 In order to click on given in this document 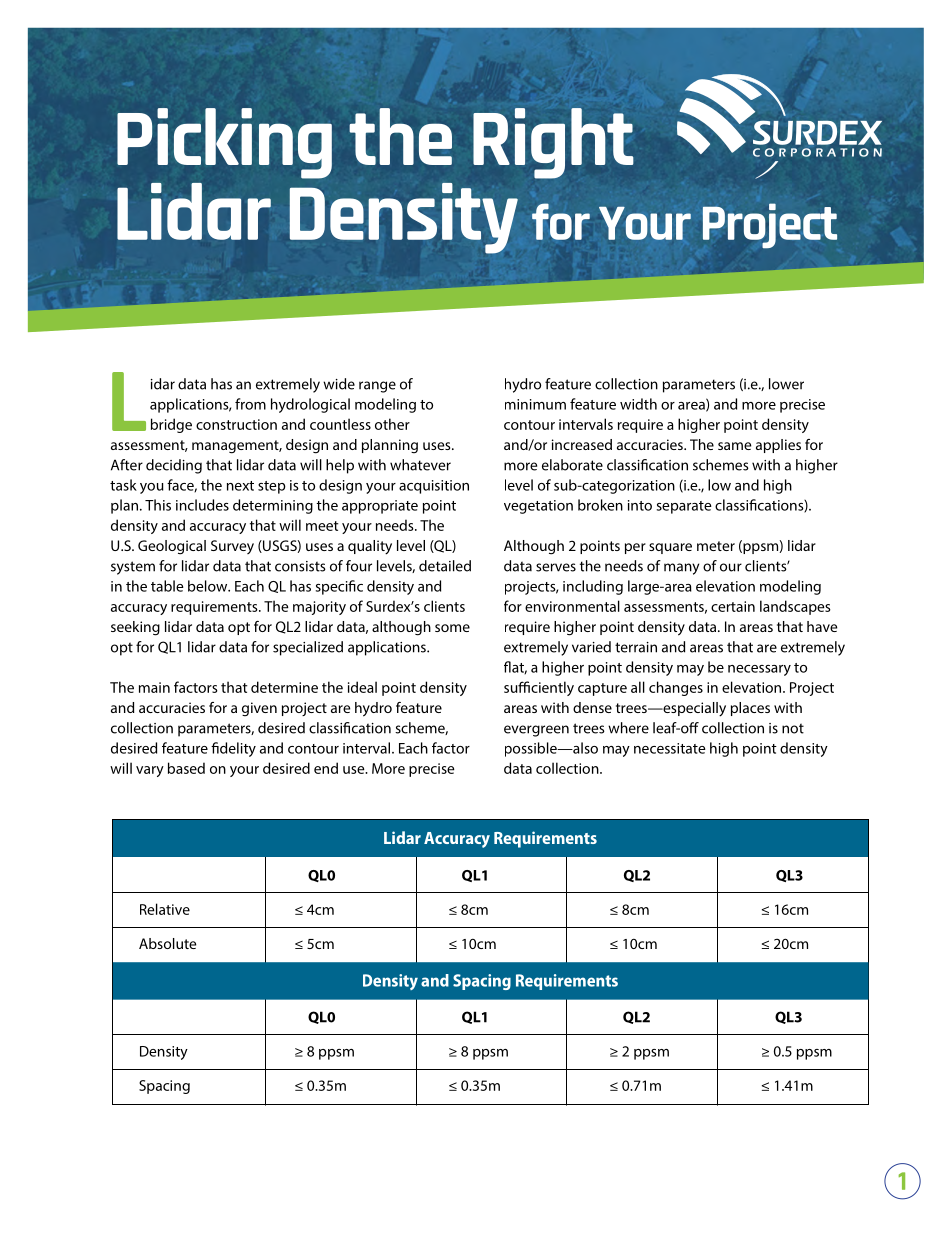, I will do `click(259, 709)`.
